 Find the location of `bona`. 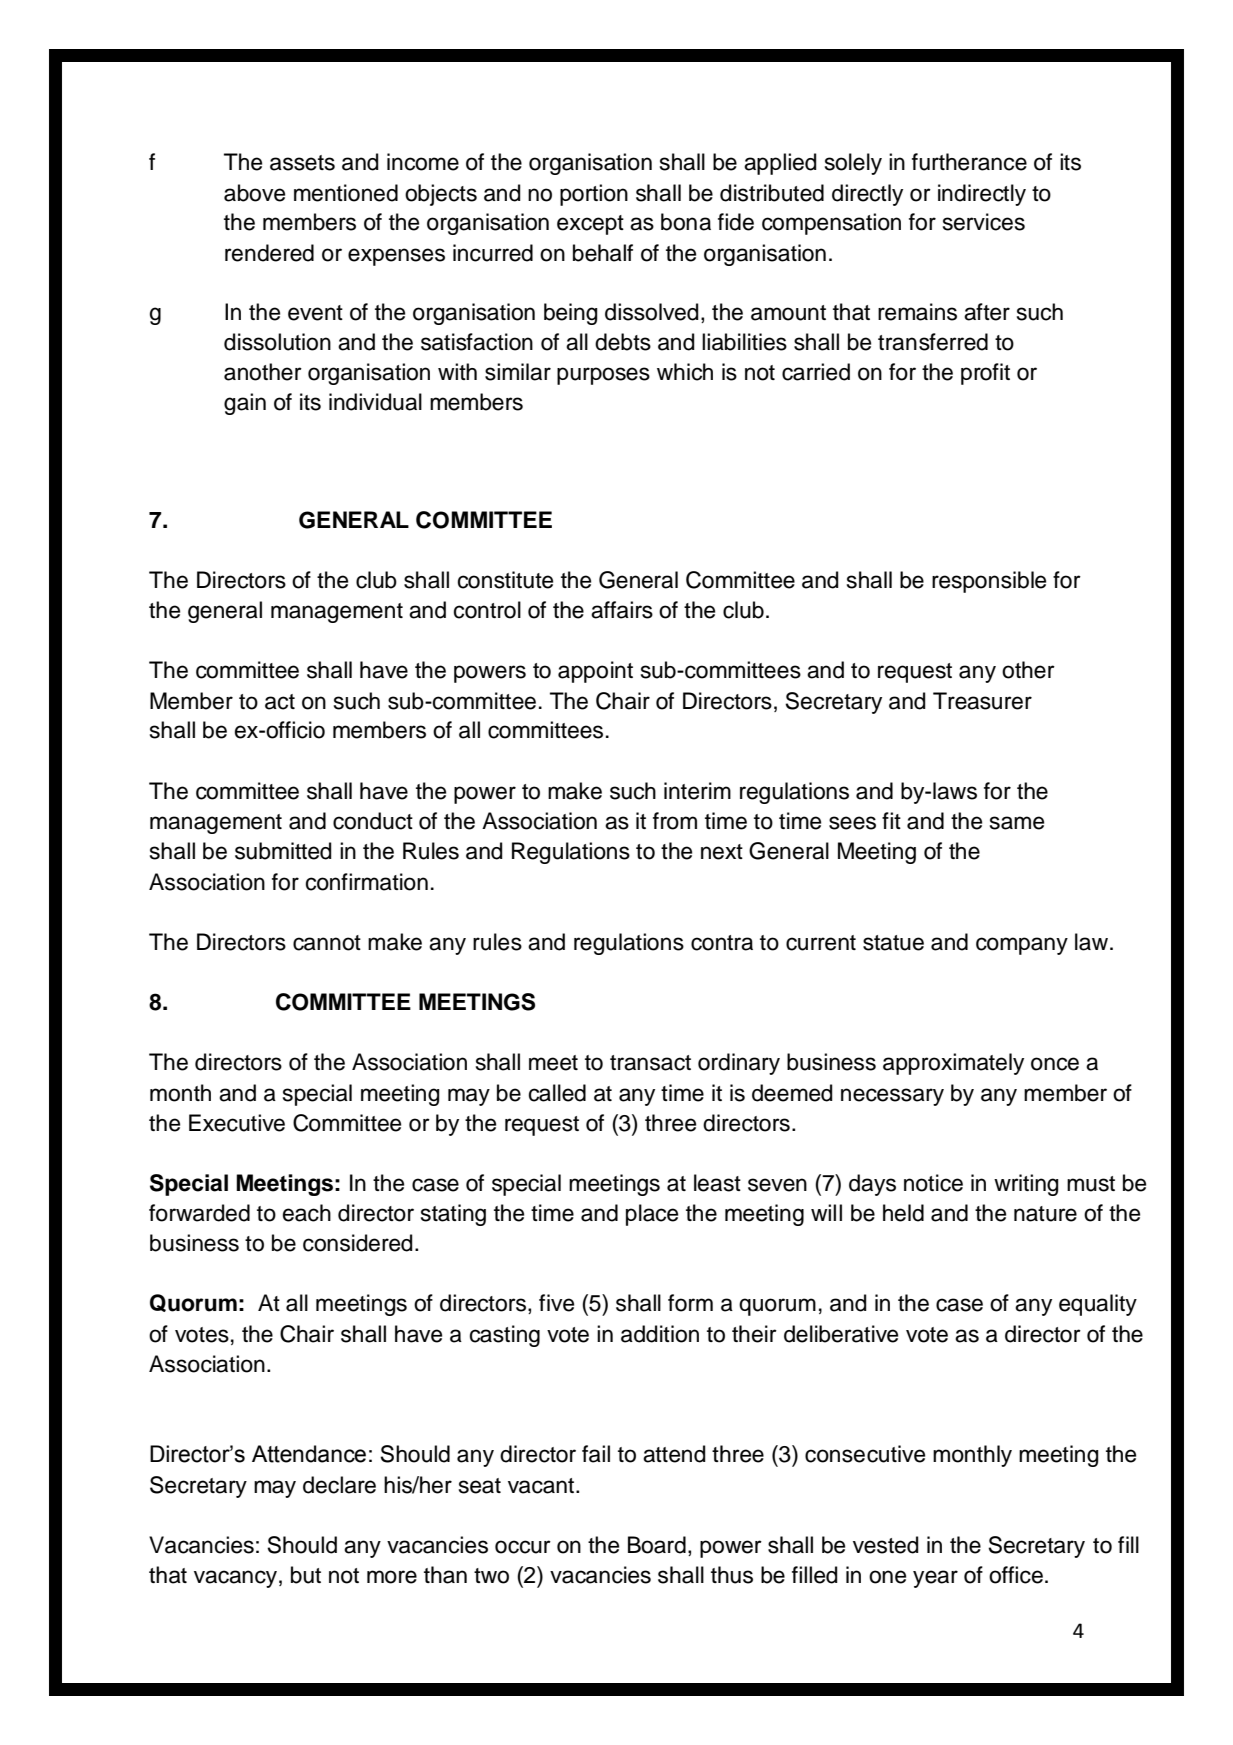

bona is located at coordinates (686, 222).
